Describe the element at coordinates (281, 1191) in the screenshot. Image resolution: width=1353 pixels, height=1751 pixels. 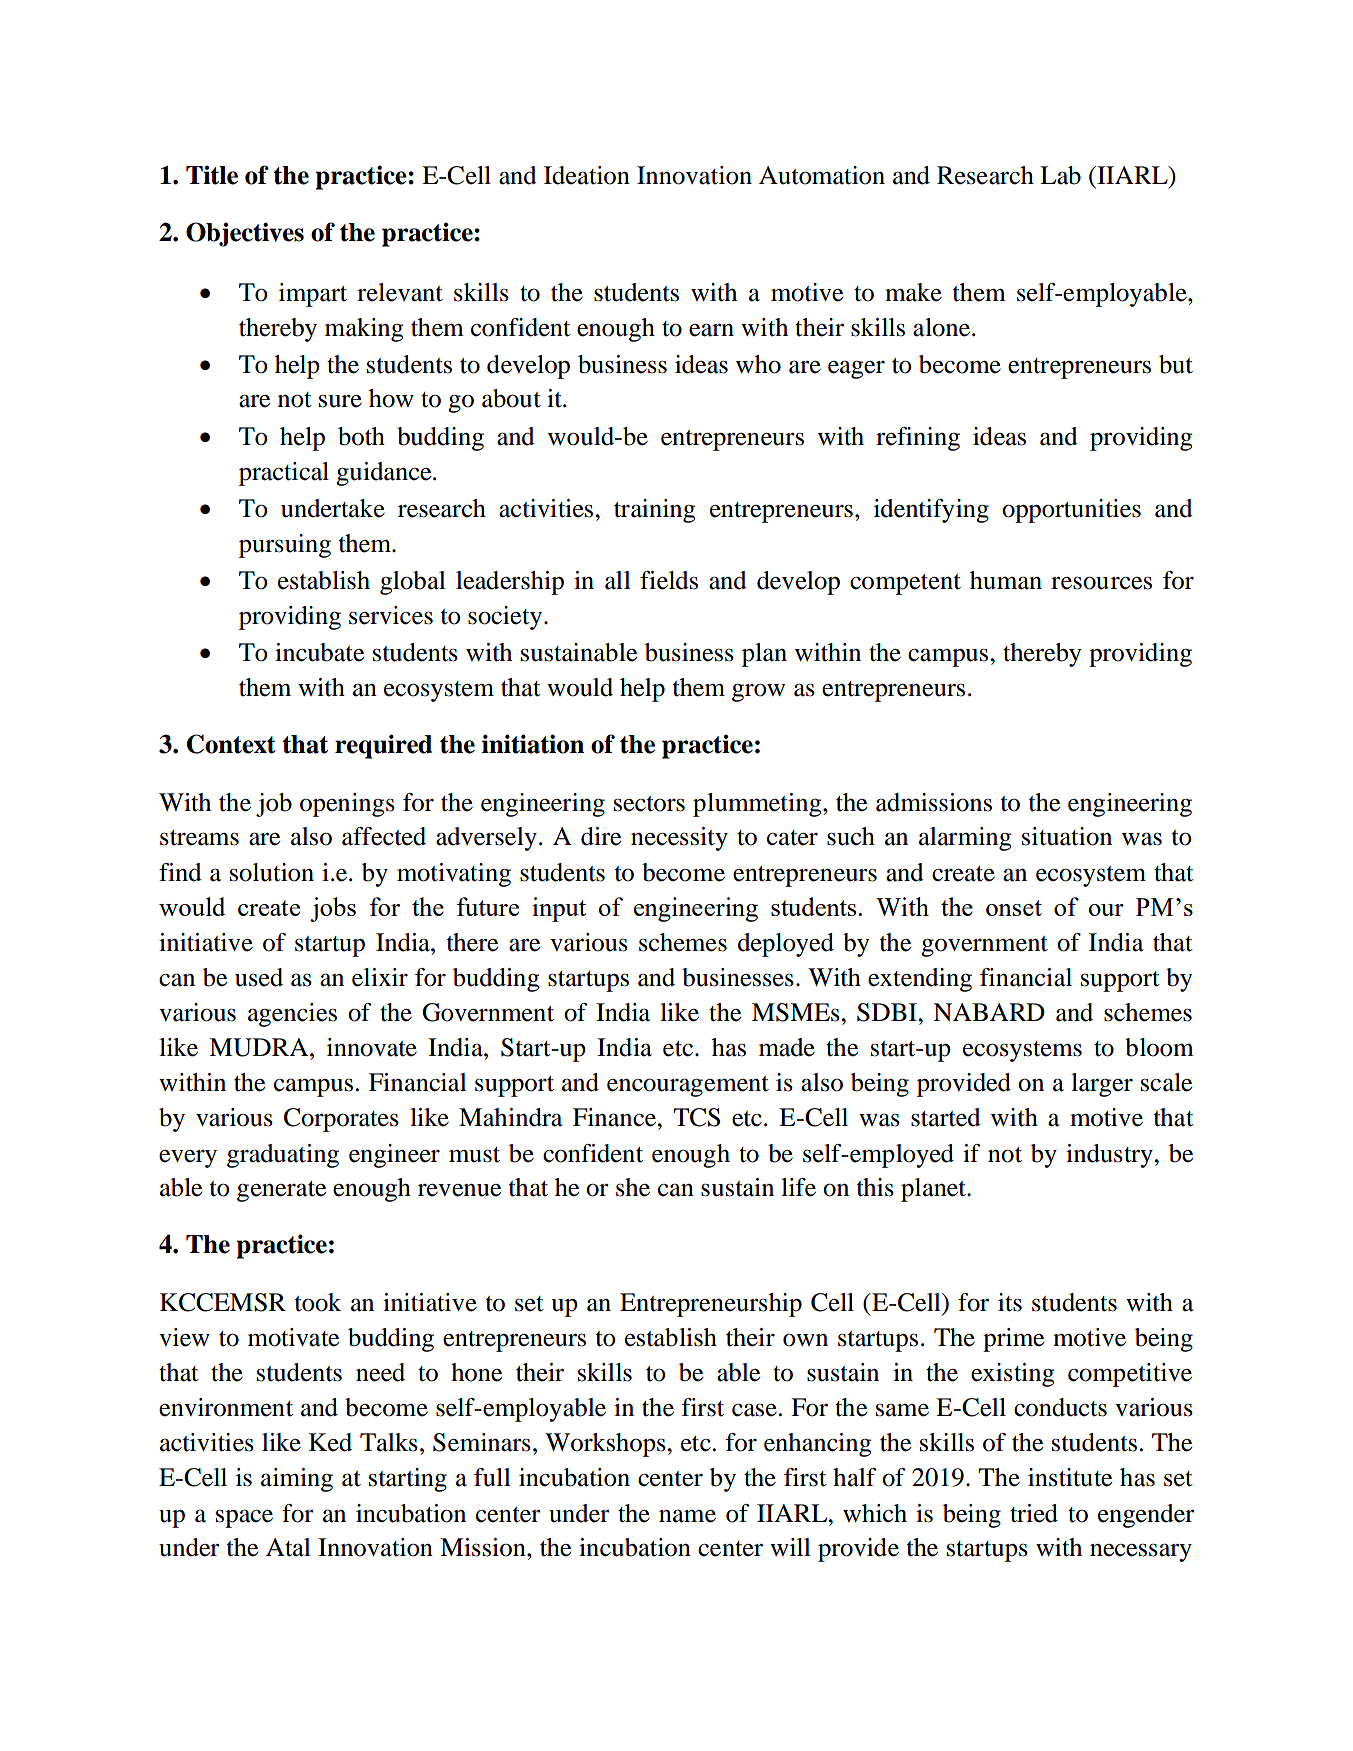
I see `generate` at that location.
